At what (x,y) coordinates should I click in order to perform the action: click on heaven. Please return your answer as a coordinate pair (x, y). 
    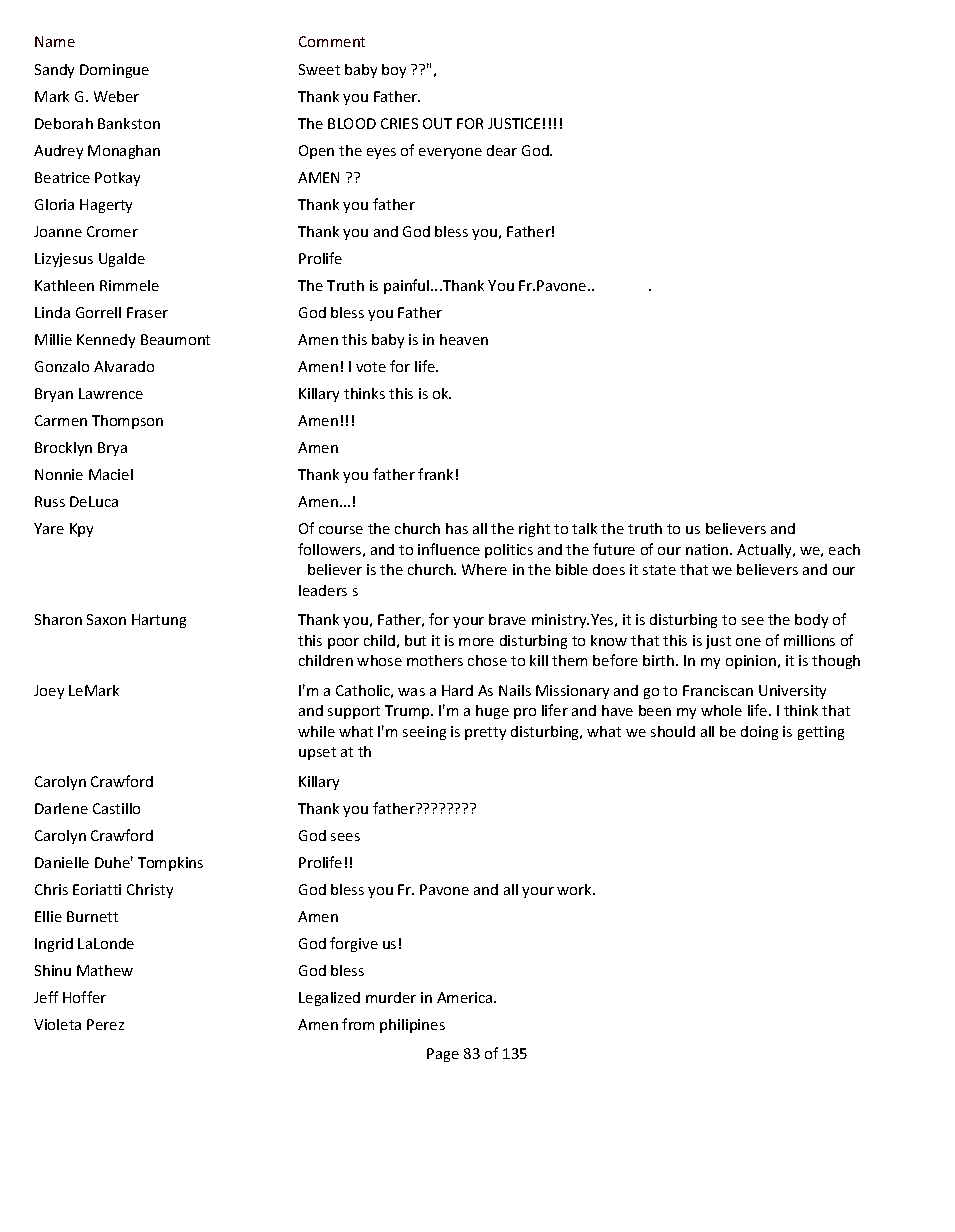
    Looking at the image, I should click on (464, 339).
